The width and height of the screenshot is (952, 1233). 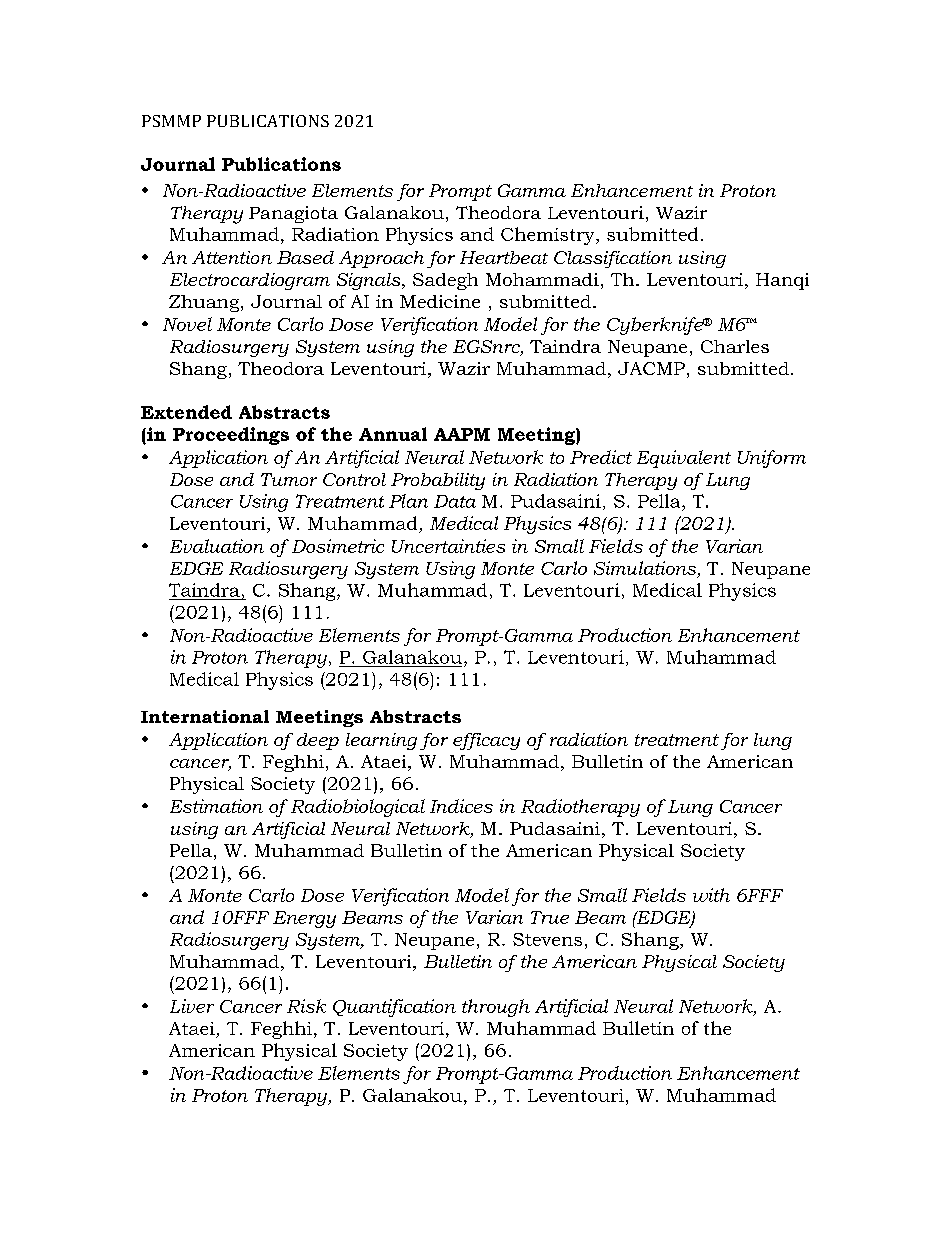 What do you see at coordinates (684, 459) in the screenshot?
I see `Equivalent` at bounding box center [684, 459].
